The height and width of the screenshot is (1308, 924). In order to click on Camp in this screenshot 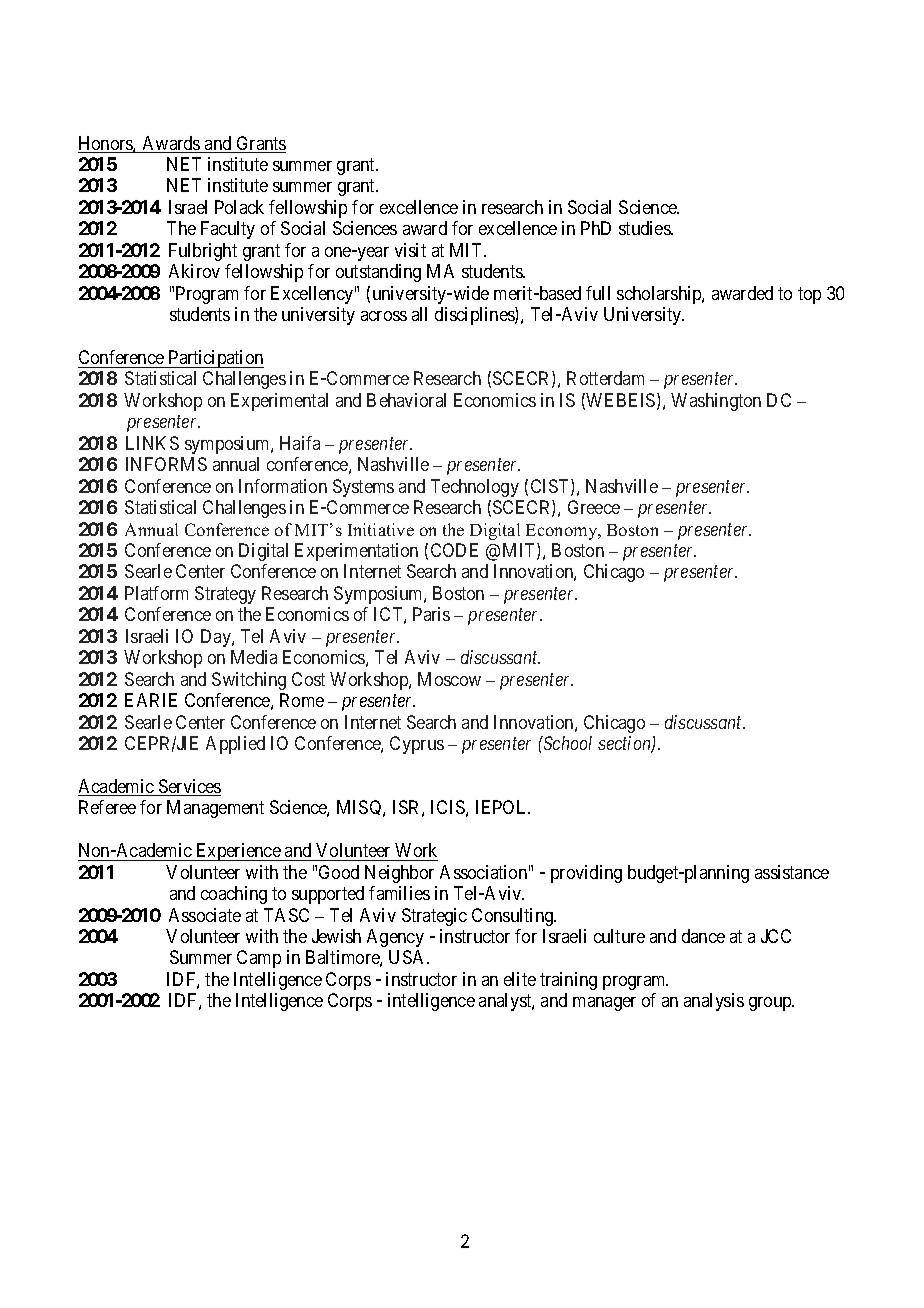, I will do `click(259, 959)`.
